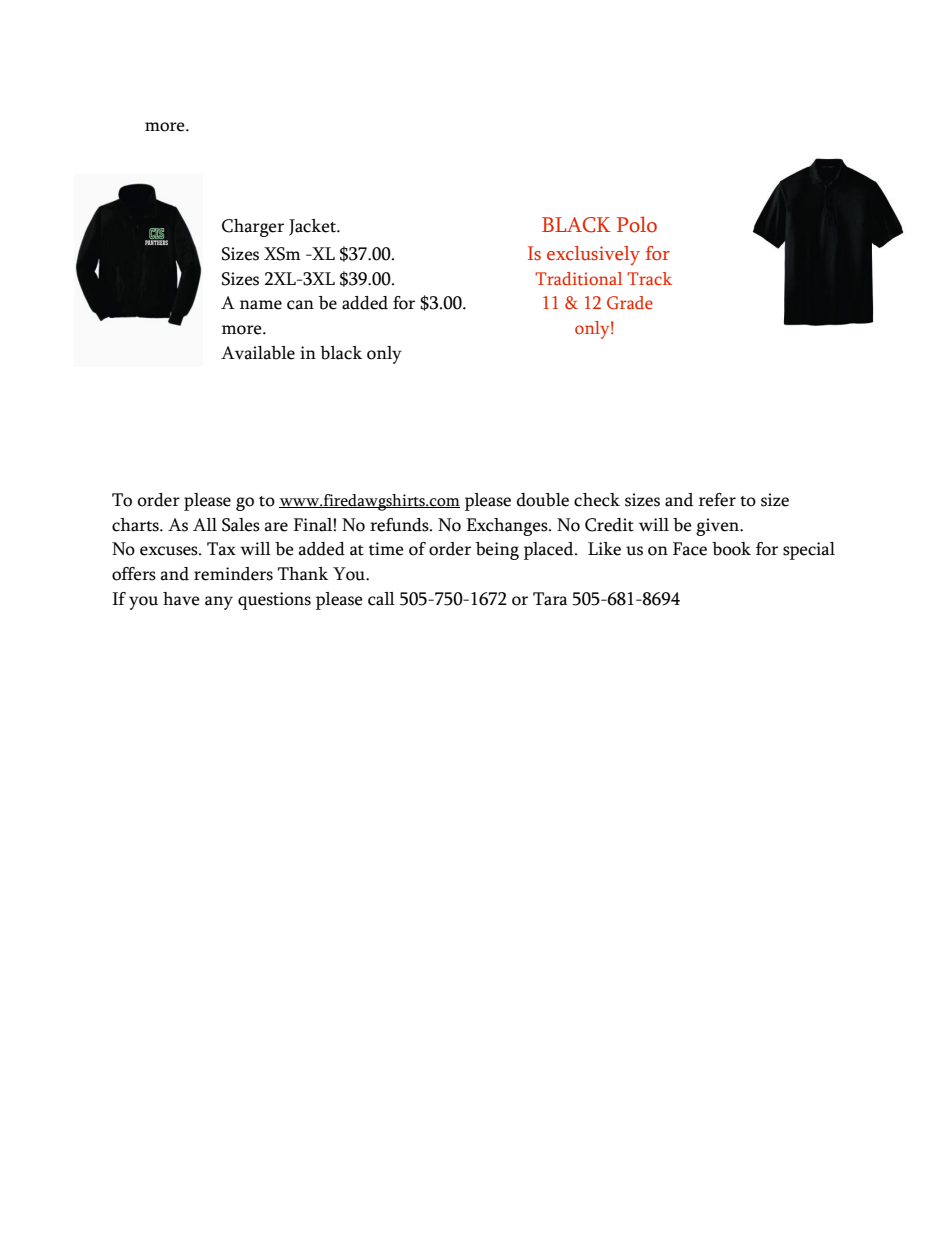  What do you see at coordinates (593, 255) in the document?
I see `exclusively` at bounding box center [593, 255].
